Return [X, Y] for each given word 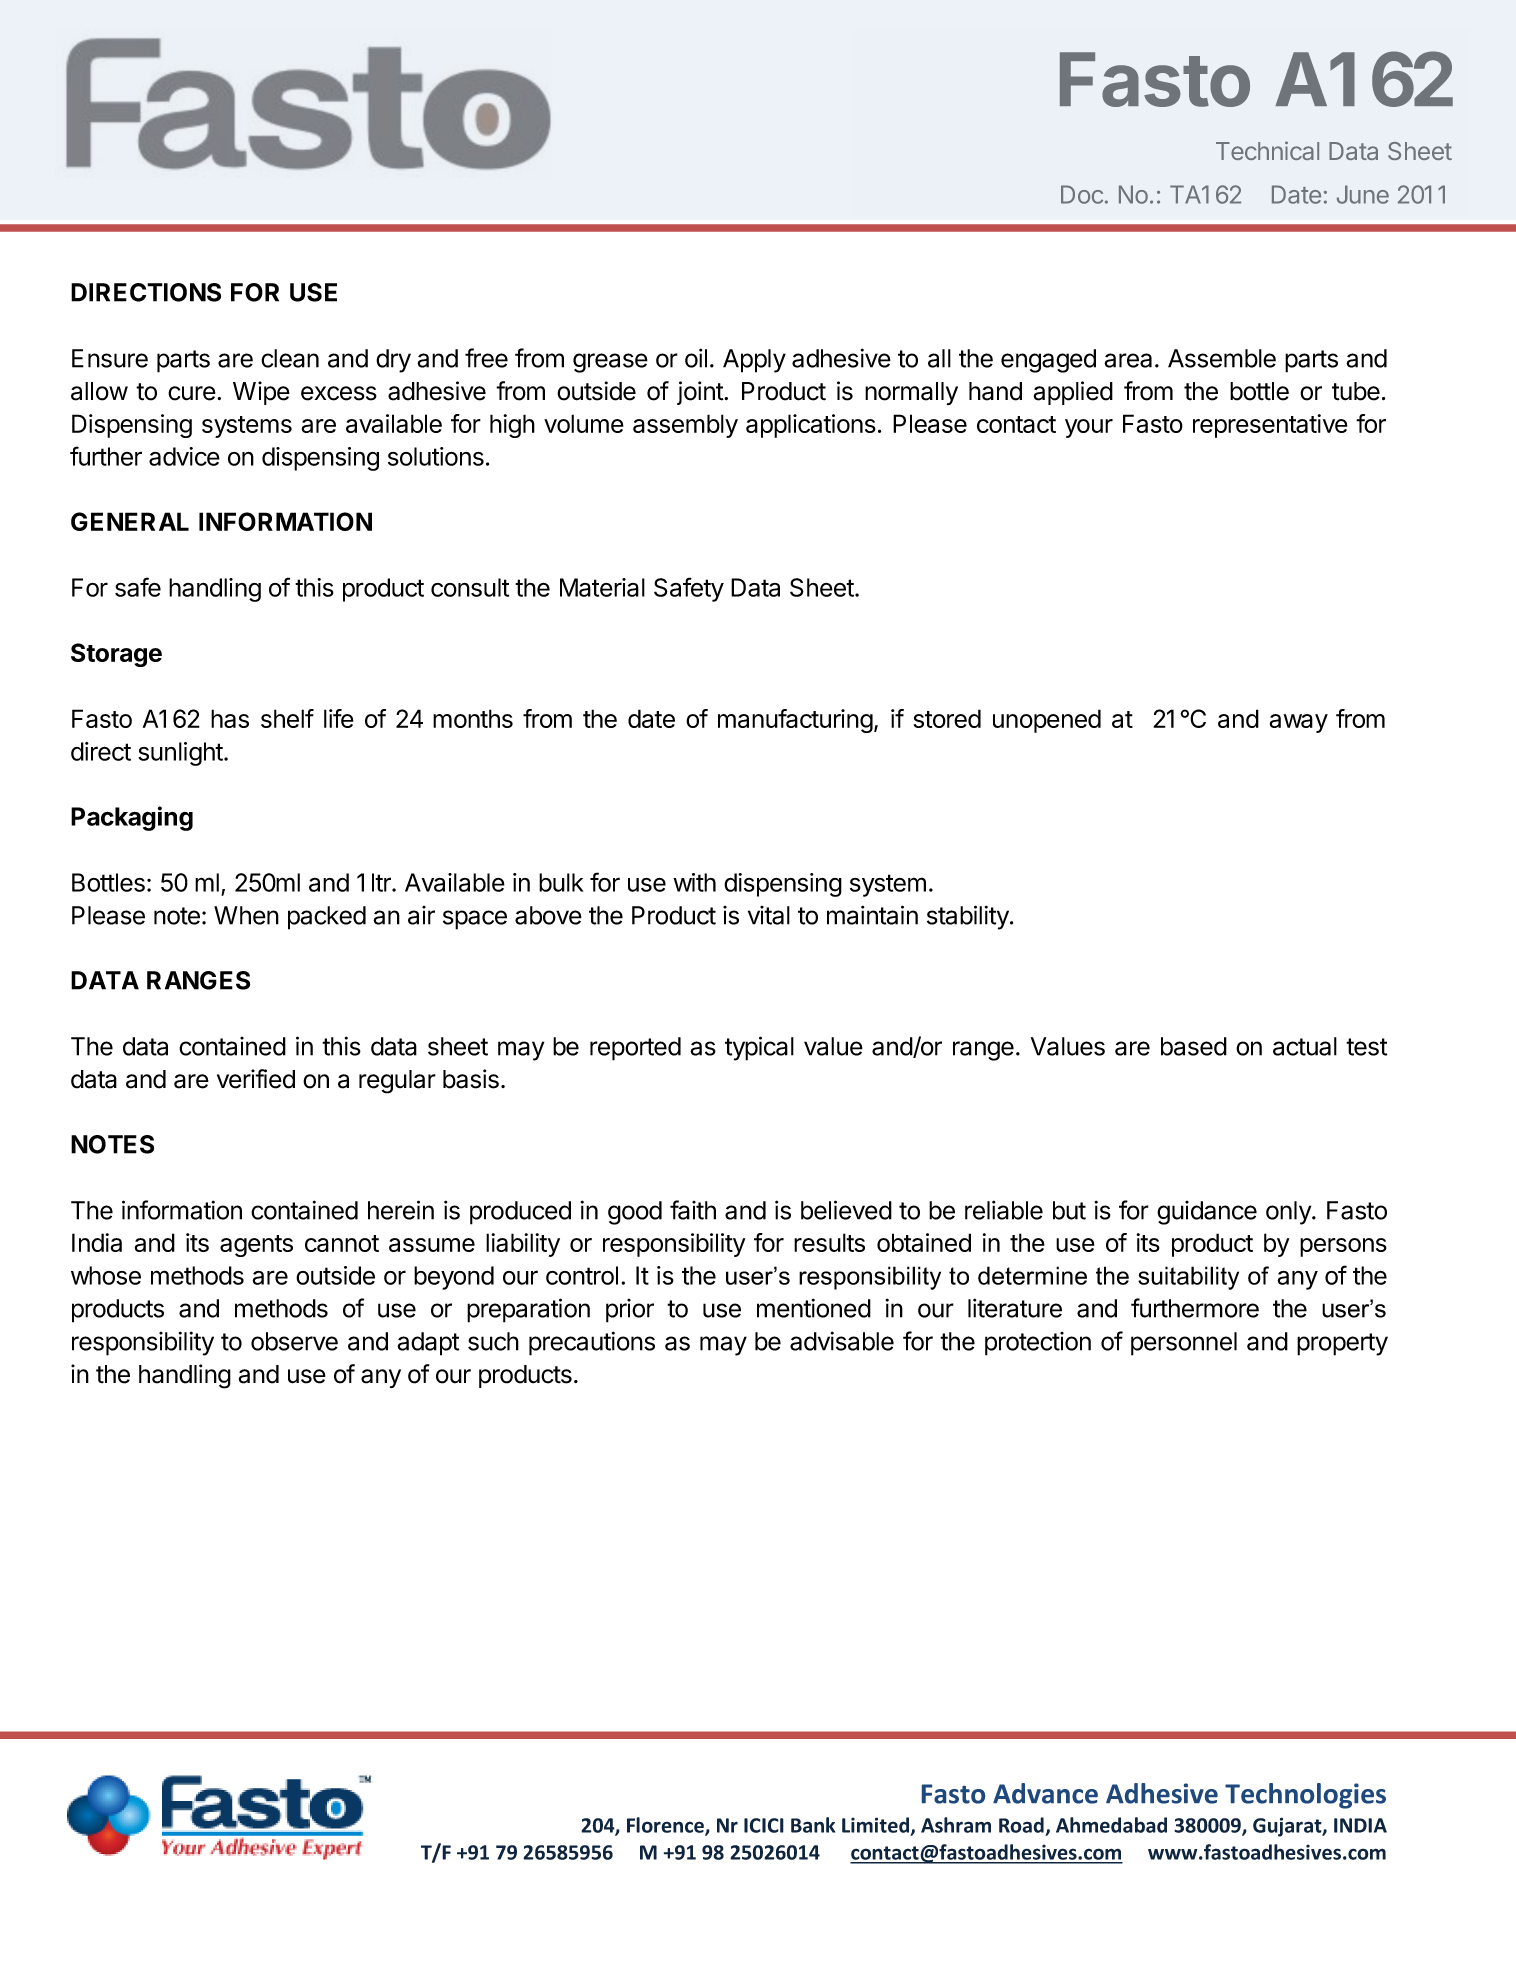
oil [696, 358]
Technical [1267, 150]
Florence [666, 1826]
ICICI [764, 1825]
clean [290, 358]
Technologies [1305, 1796]
